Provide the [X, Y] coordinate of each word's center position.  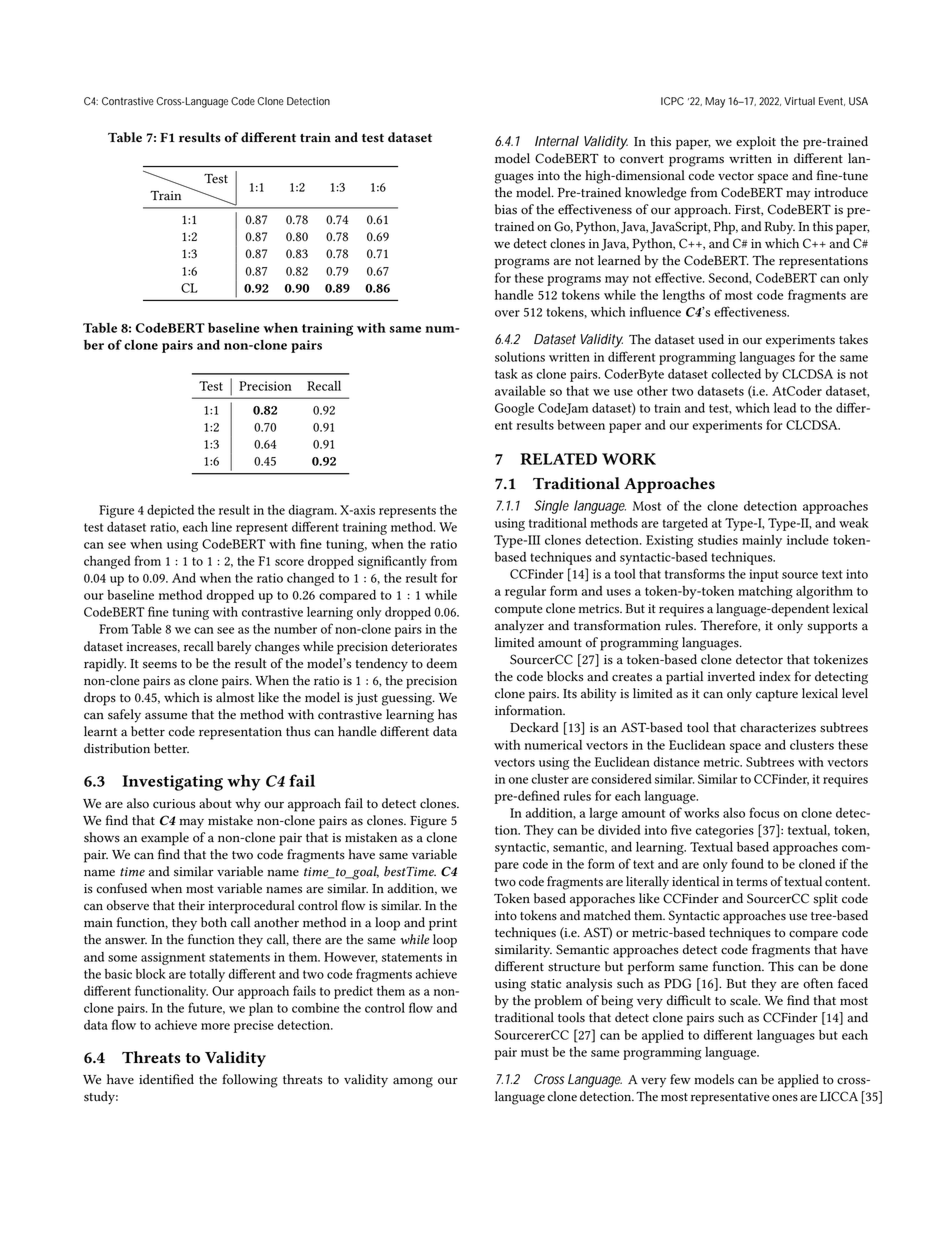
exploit [756, 143]
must [535, 1052]
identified [166, 1079]
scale [745, 1000]
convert [642, 159]
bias [506, 209]
